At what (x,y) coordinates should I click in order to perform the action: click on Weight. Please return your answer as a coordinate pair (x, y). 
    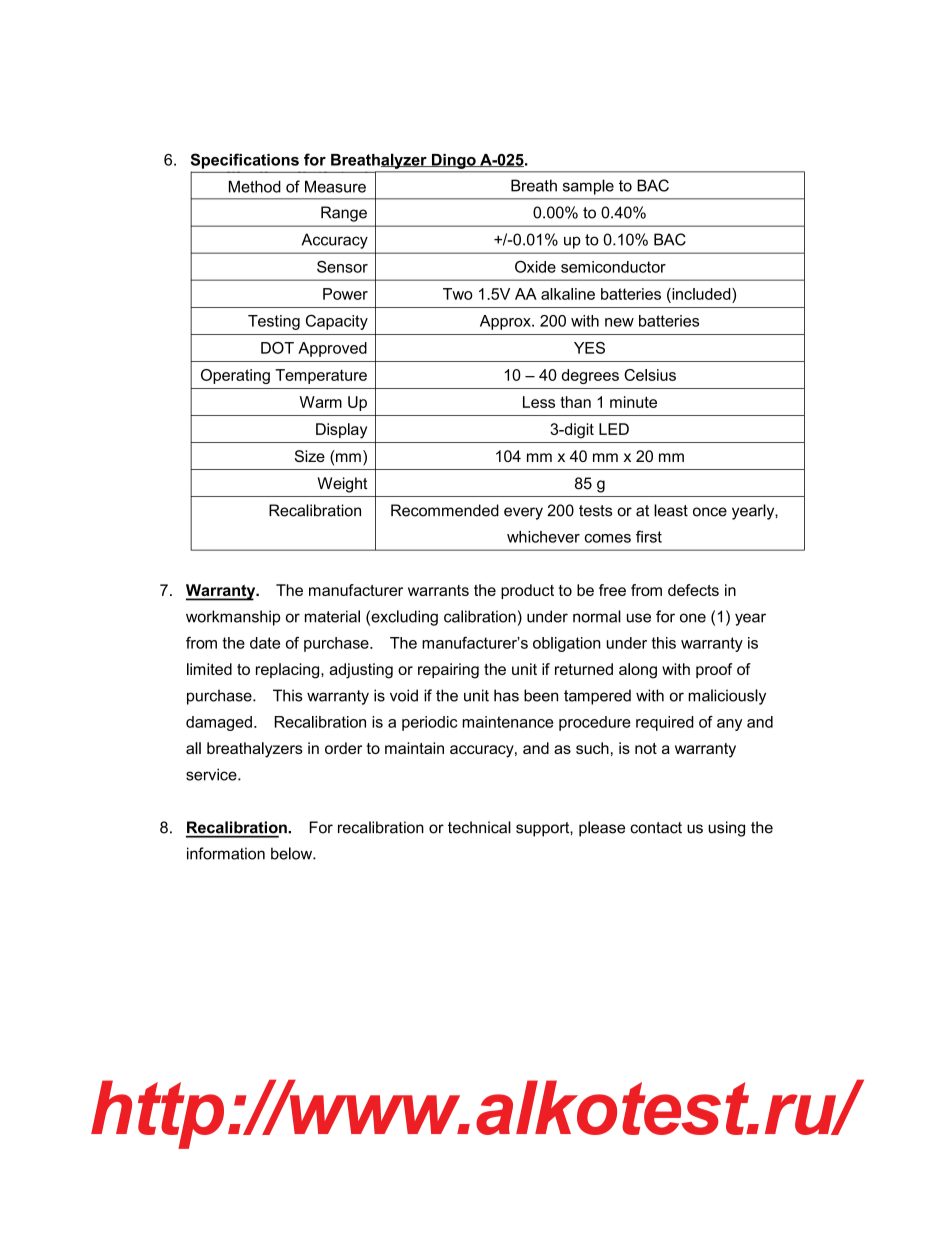
    Looking at the image, I should click on (343, 485).
